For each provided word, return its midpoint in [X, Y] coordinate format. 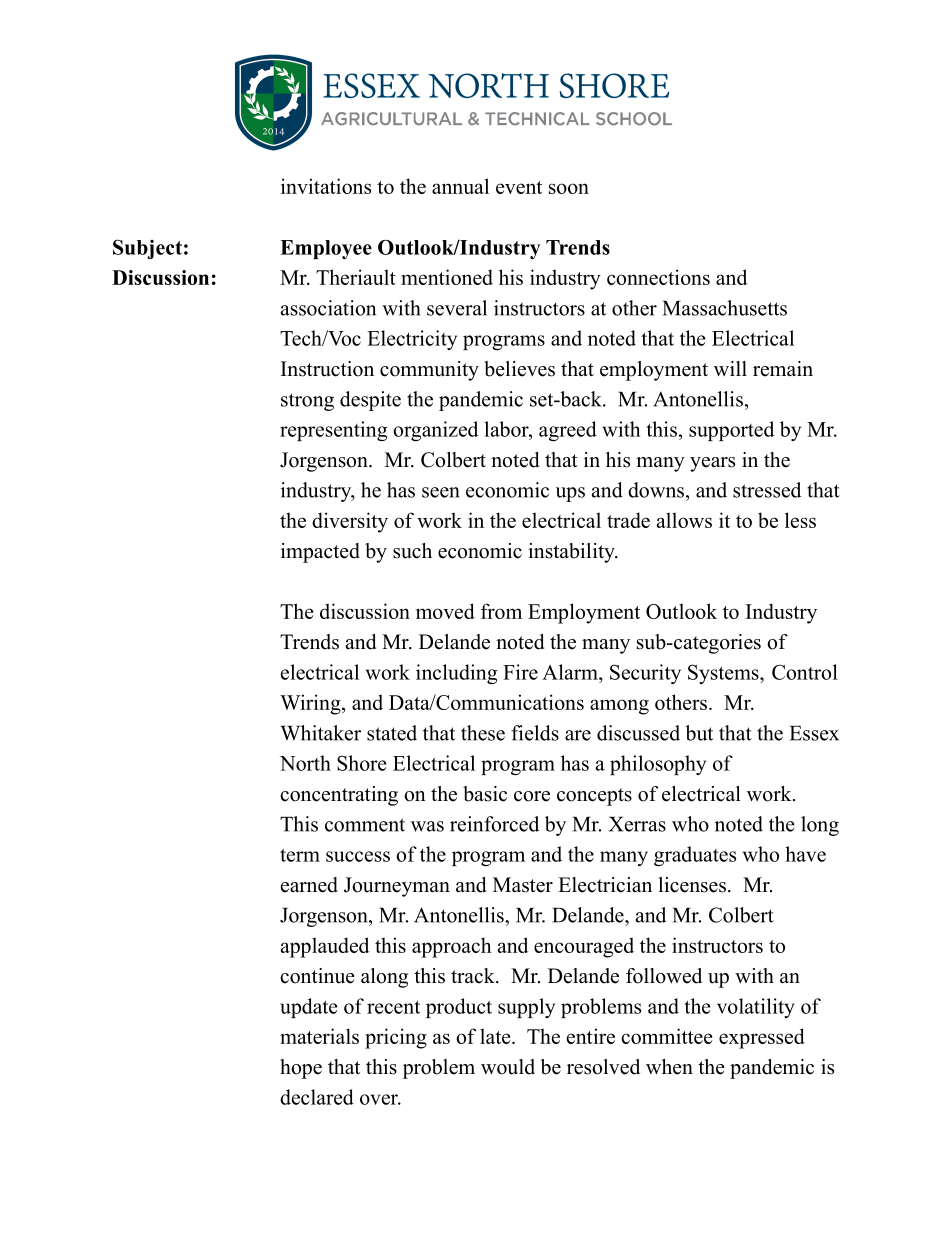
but [699, 733]
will [730, 368]
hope [301, 1069]
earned [309, 885]
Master [523, 885]
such [412, 551]
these [483, 733]
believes [519, 369]
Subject [147, 249]
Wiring [311, 704]
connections [658, 277]
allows [684, 520]
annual [460, 186]
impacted [320, 553]
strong [307, 402]
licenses [692, 885]
